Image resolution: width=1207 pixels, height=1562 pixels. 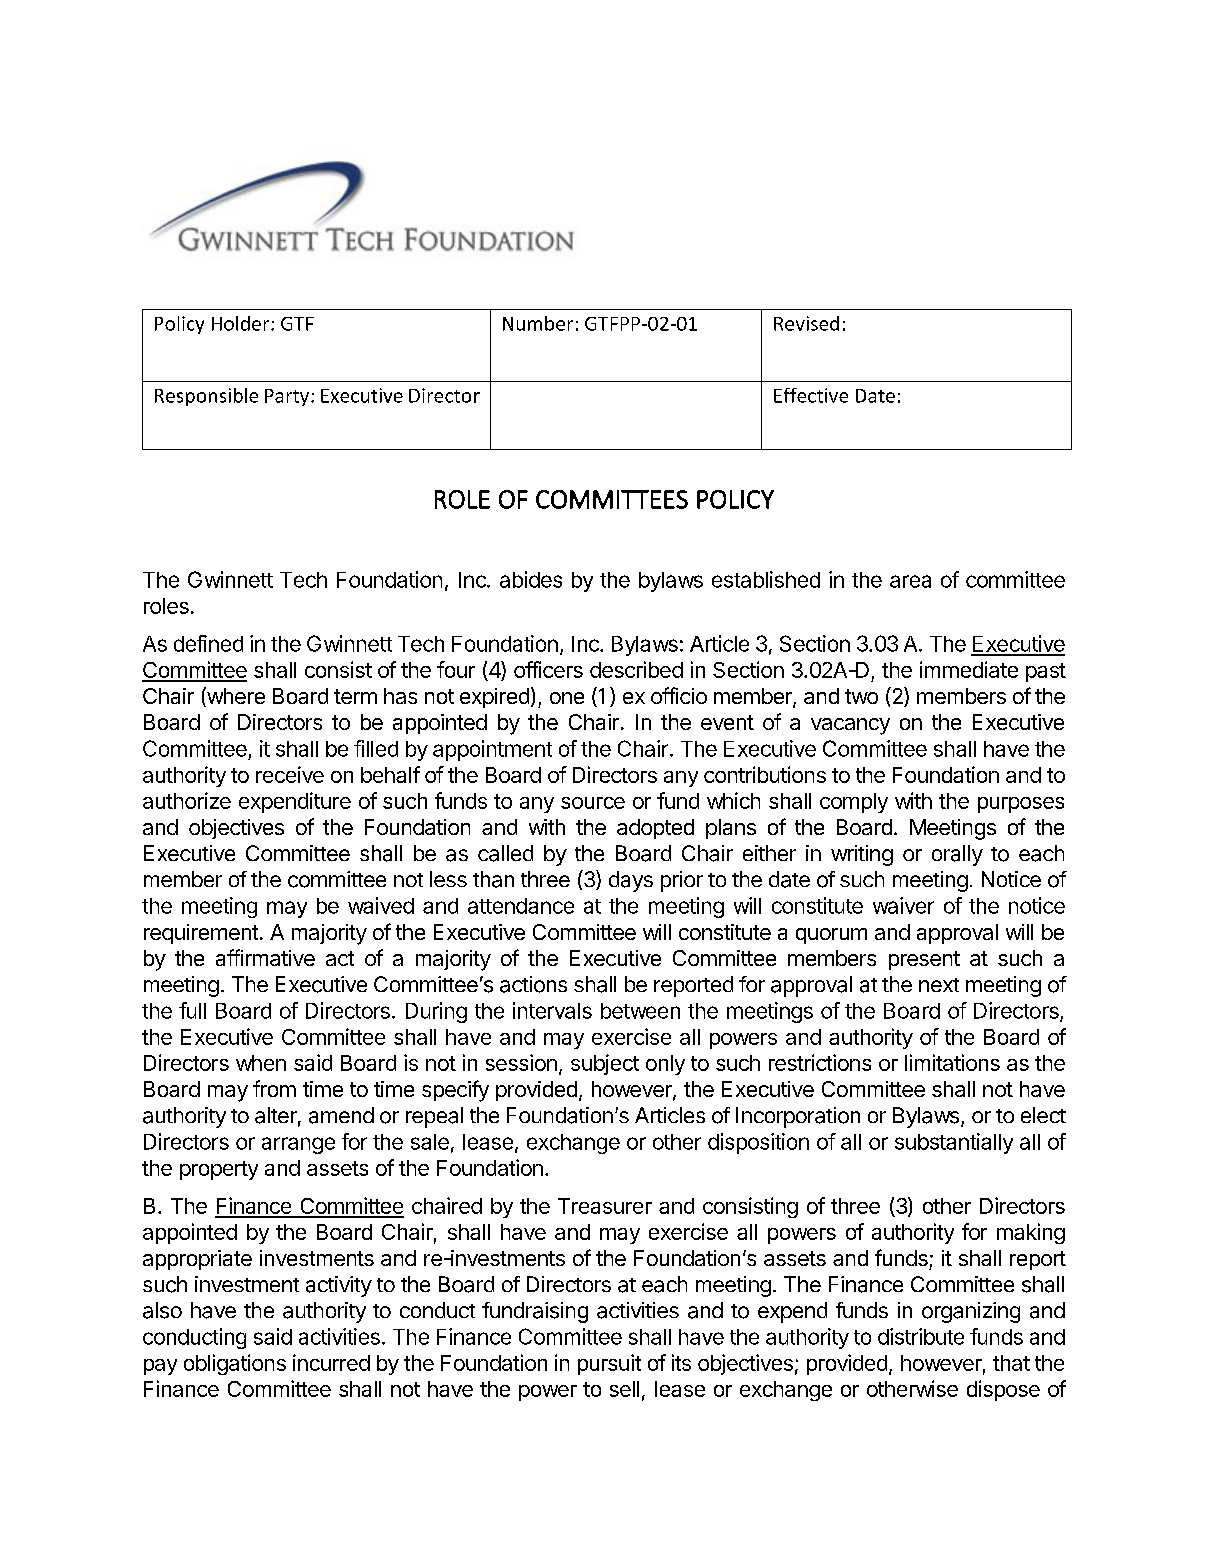 I want to click on one, so click(x=567, y=698).
